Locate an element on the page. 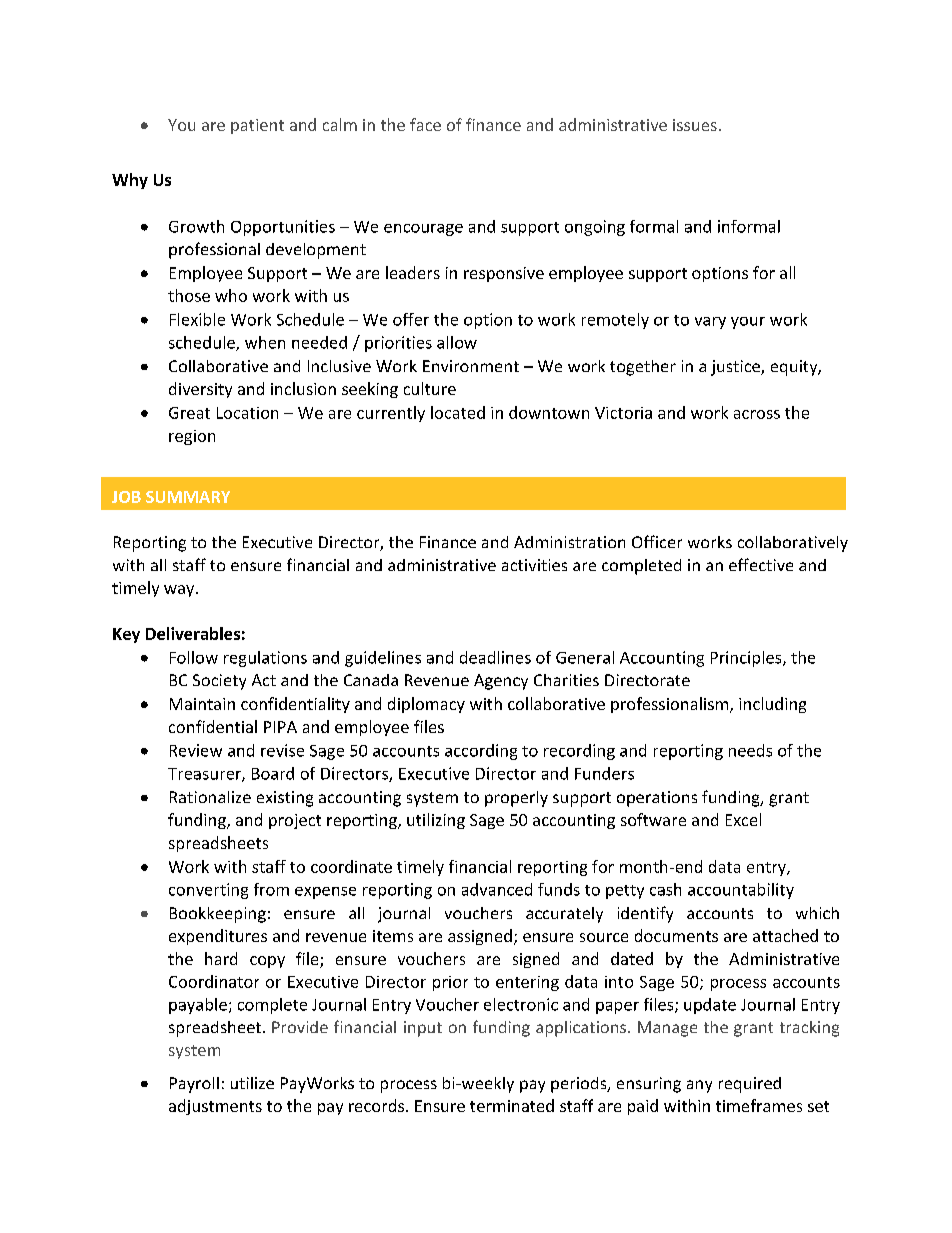 This page has width=952, height=1233. according is located at coordinates (481, 752).
